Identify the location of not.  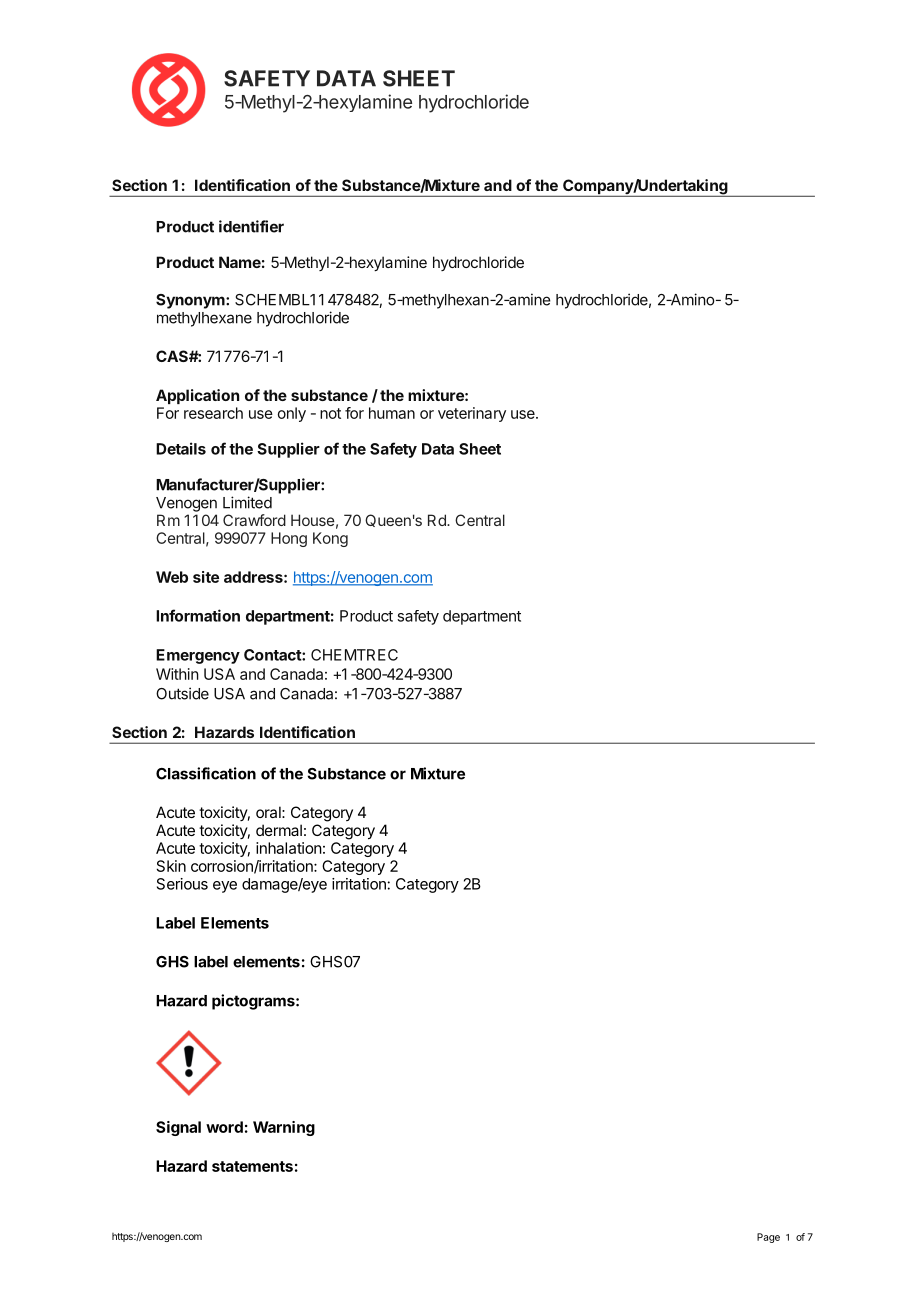
(330, 413).
